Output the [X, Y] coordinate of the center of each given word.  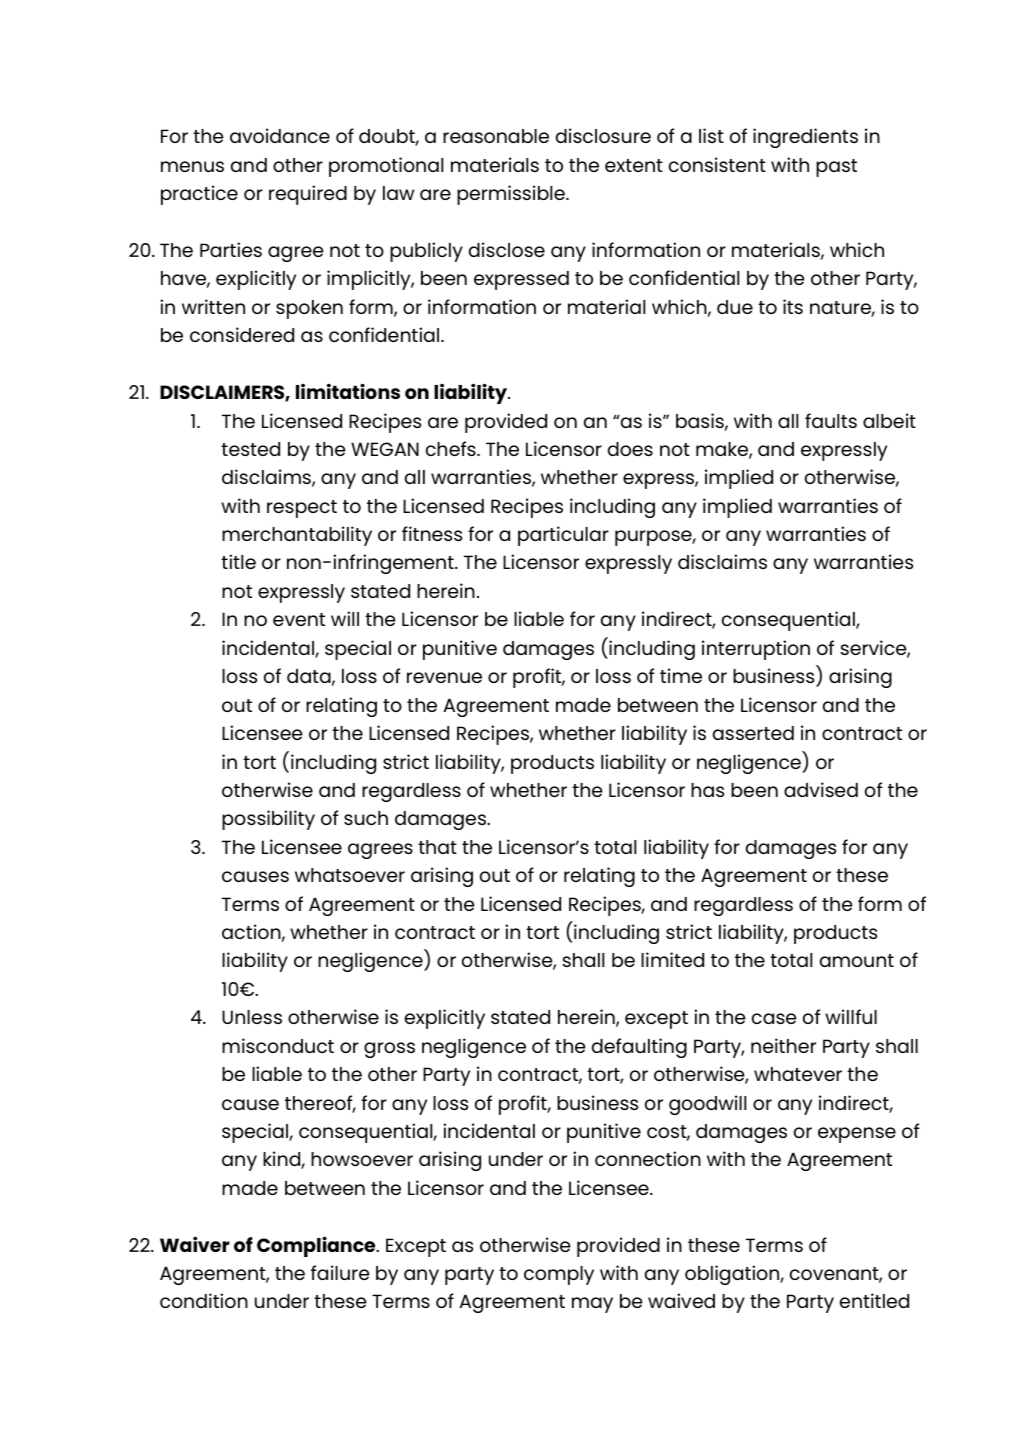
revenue [444, 677]
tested [250, 449]
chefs [452, 448]
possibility [268, 820]
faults [831, 420]
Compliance [317, 1246]
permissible [512, 195]
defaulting [639, 1048]
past [836, 168]
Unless [252, 1017]
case [774, 1018]
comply [559, 1275]
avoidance [280, 135]
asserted [753, 733]
